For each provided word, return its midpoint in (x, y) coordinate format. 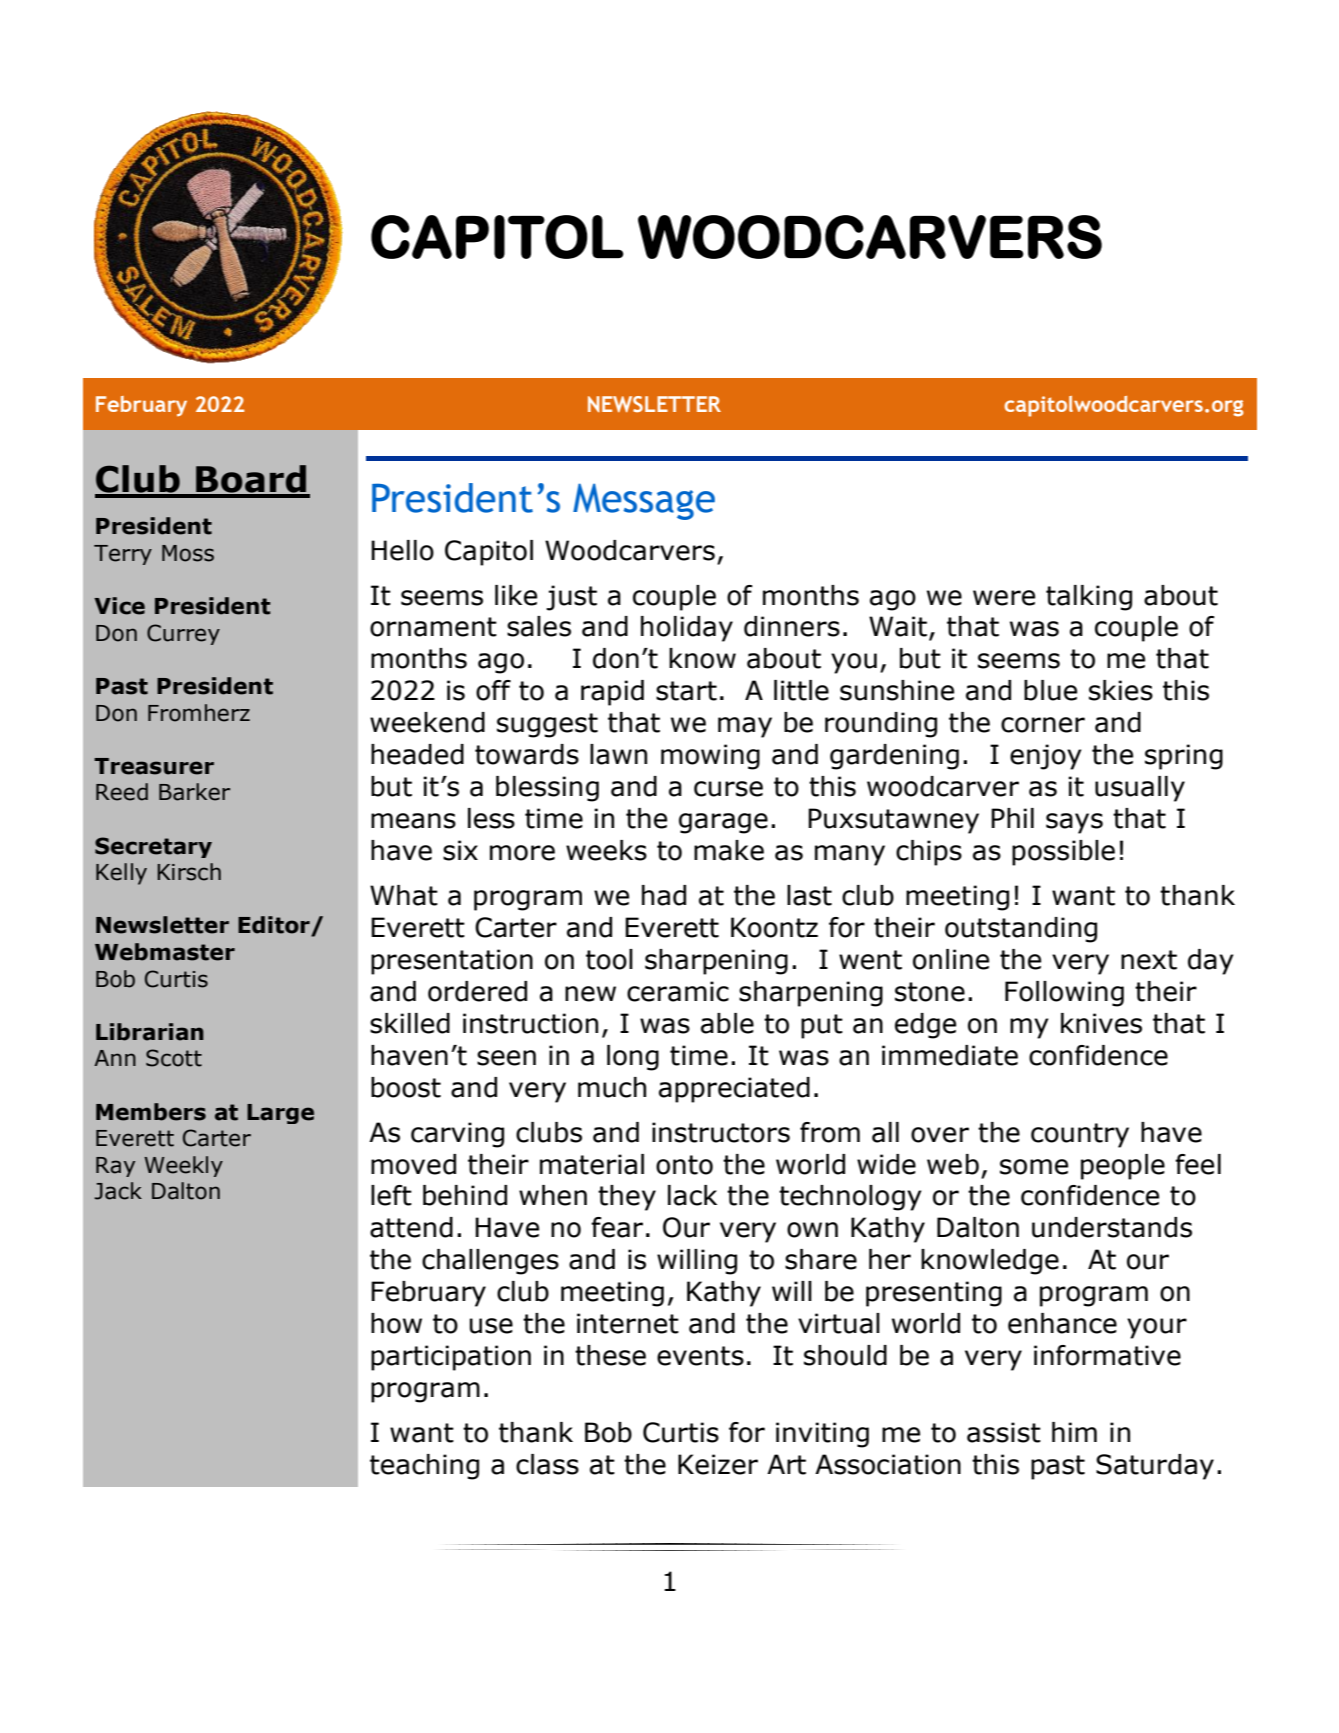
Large (280, 1114)
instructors (721, 1132)
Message (644, 501)
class (547, 1464)
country (1080, 1135)
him (1074, 1432)
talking (1089, 598)
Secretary (153, 847)
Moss (188, 553)
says (1074, 823)
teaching (424, 1467)
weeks (606, 850)
